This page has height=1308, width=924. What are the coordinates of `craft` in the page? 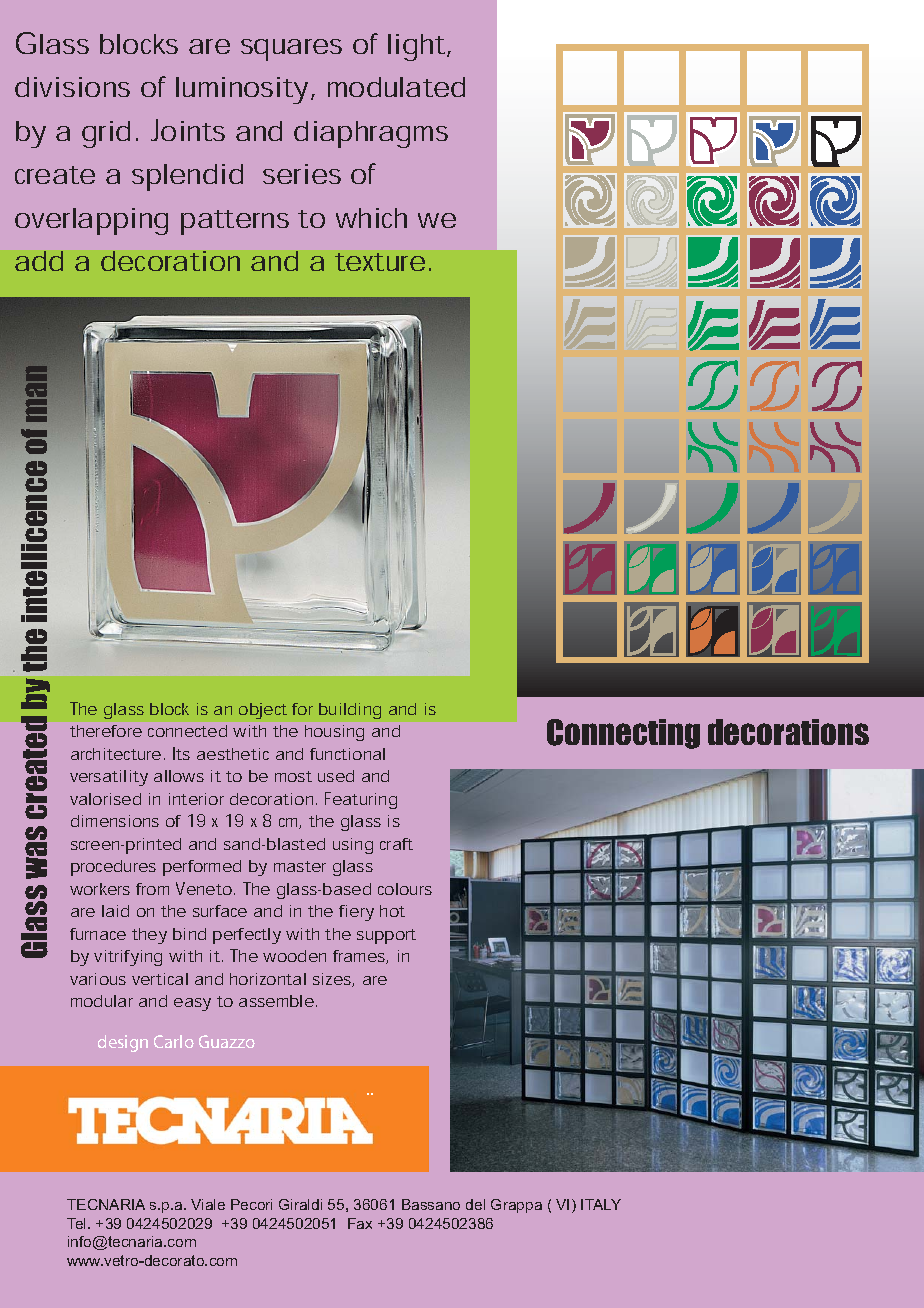 It's located at (396, 844).
